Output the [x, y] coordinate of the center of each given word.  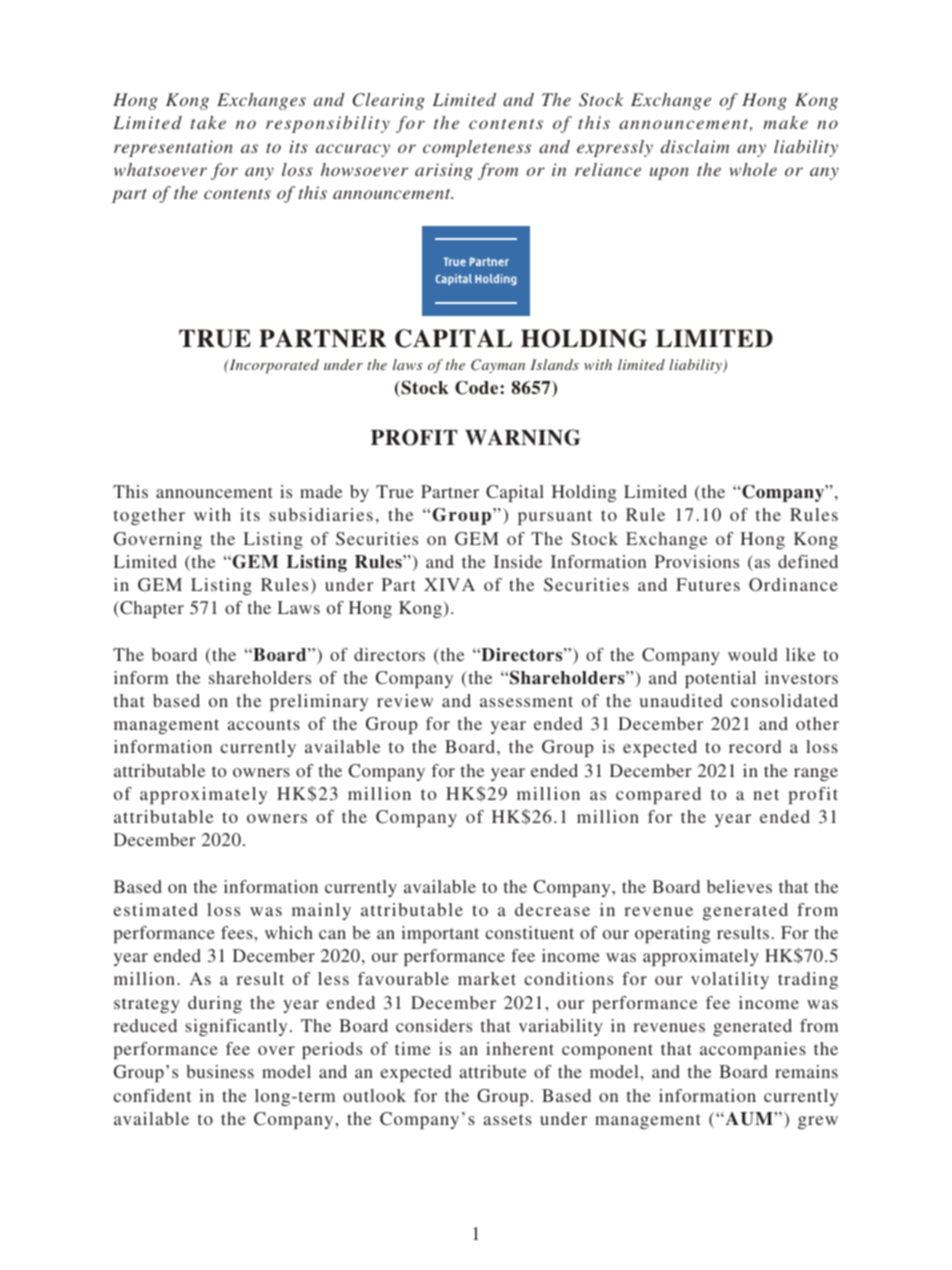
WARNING [523, 437]
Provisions [697, 561]
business [220, 1071]
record [755, 746]
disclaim [695, 146]
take [208, 122]
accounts [263, 724]
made [321, 491]
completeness [477, 148]
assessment [526, 701]
